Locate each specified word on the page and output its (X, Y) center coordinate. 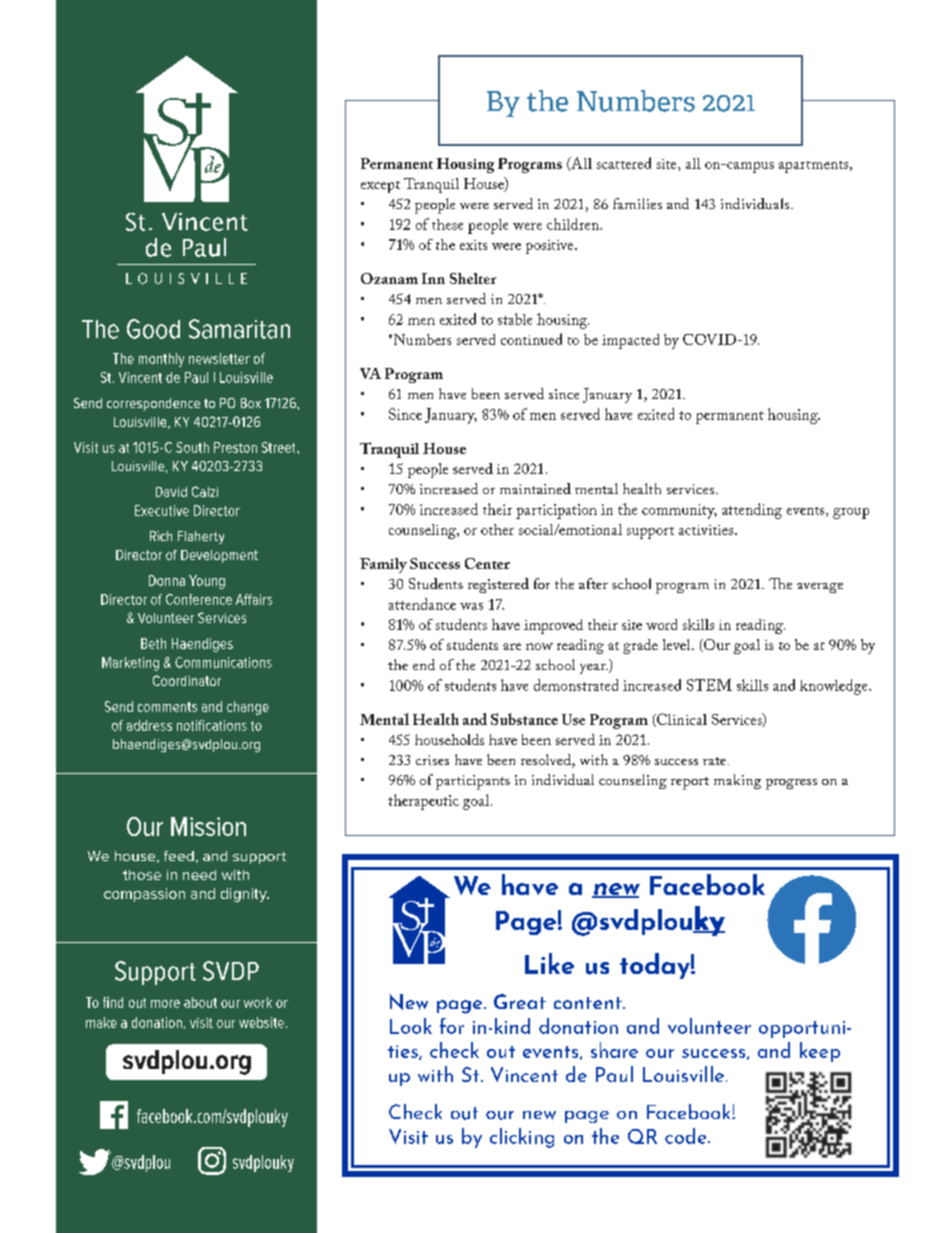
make (101, 1022)
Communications (223, 662)
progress (791, 784)
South (192, 447)
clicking (522, 1138)
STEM (709, 685)
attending (752, 511)
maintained (535, 488)
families (637, 203)
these (447, 224)
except (380, 187)
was (471, 606)
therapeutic (423, 802)
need (199, 875)
